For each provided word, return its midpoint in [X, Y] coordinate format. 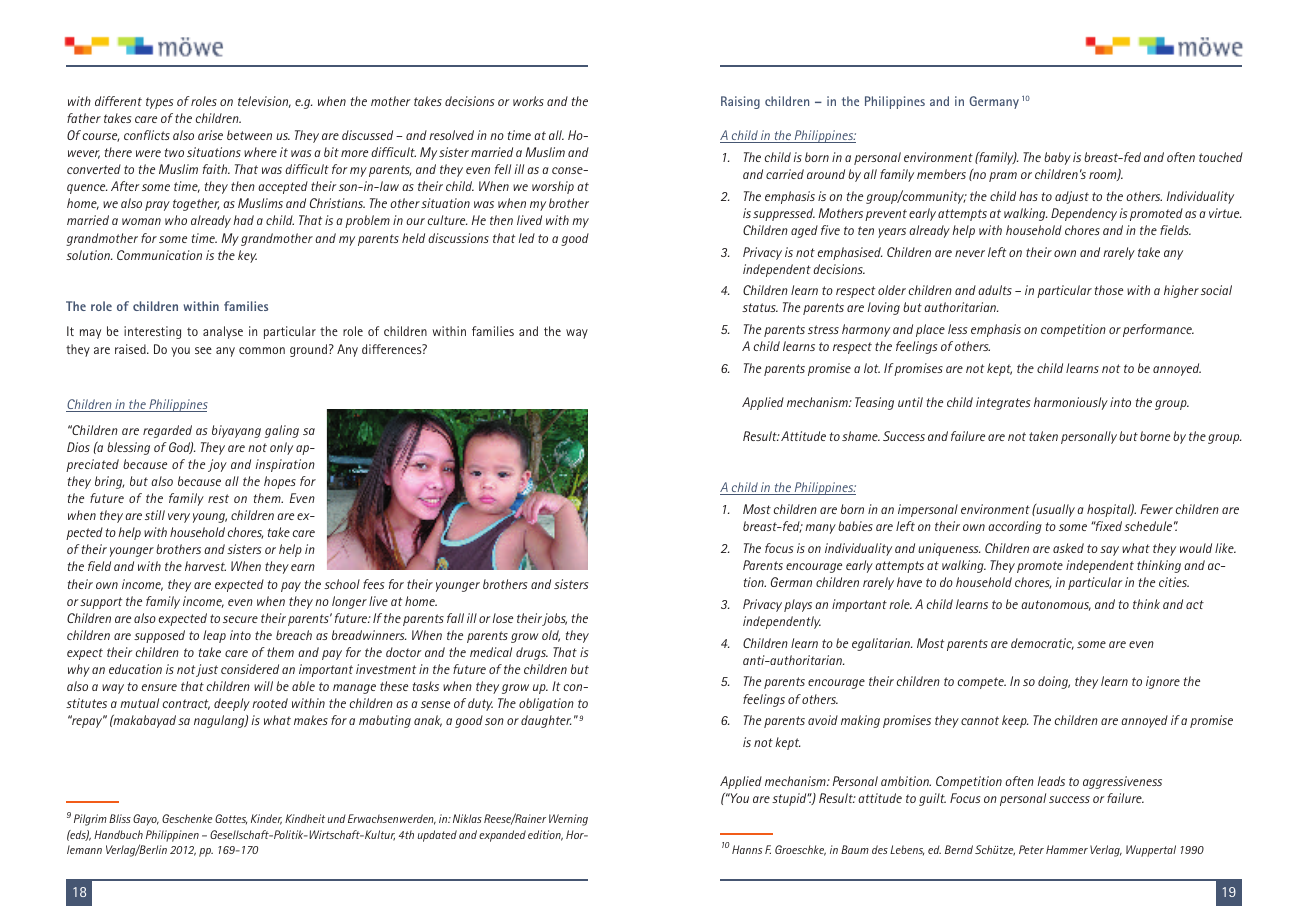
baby [1057, 158]
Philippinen [172, 836]
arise [210, 135]
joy [217, 465]
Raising [740, 102]
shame [861, 436]
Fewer [1157, 509]
